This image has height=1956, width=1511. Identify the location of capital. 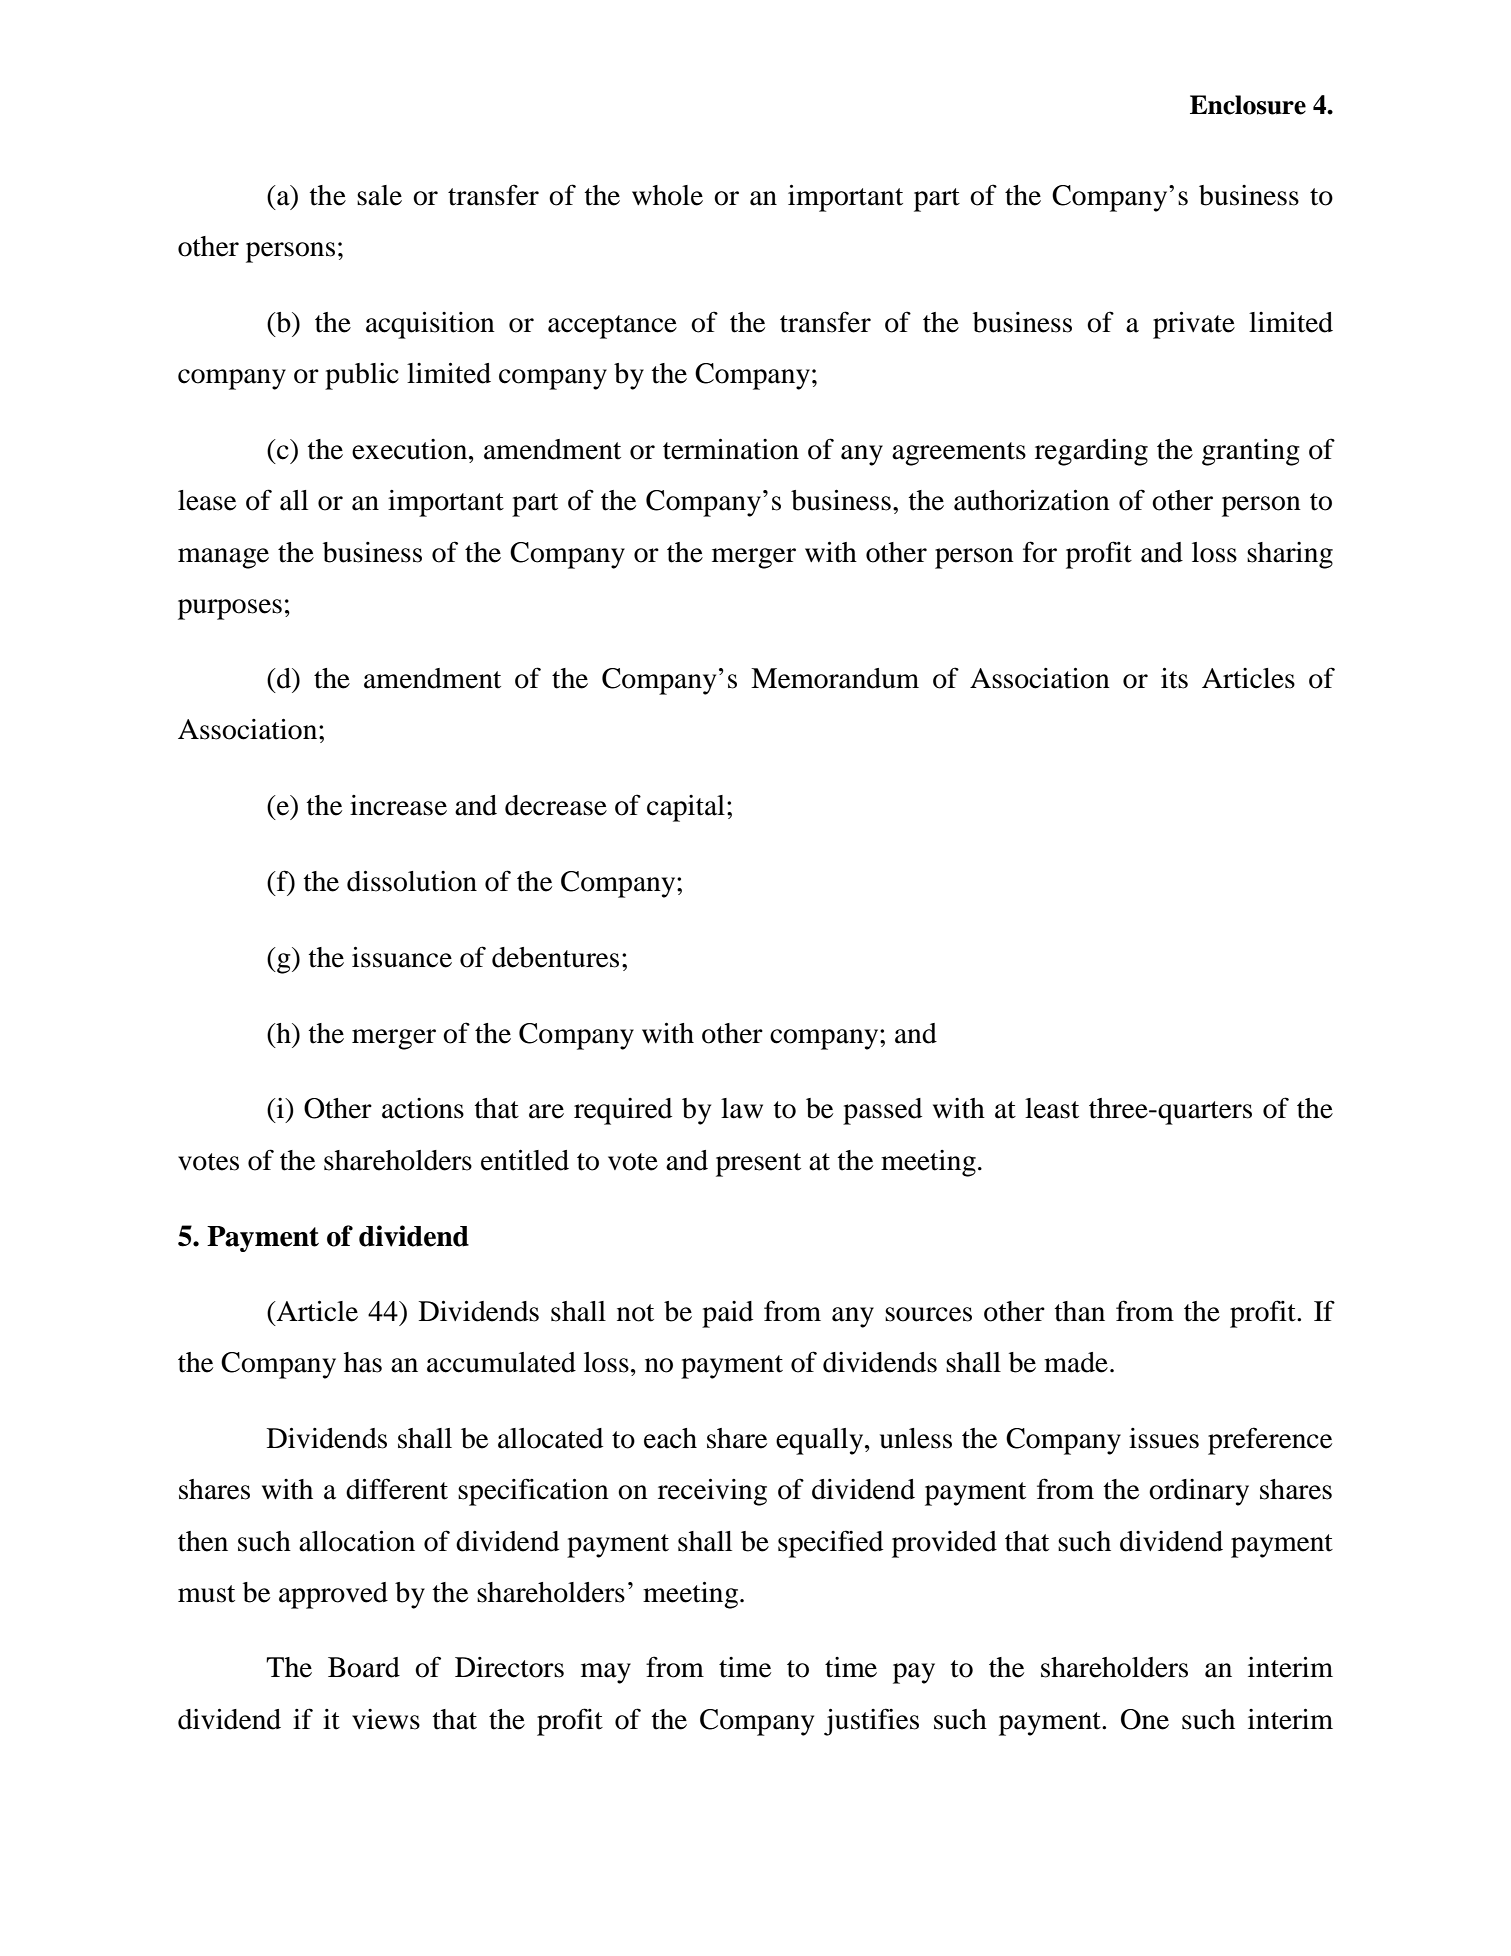
(686, 808).
